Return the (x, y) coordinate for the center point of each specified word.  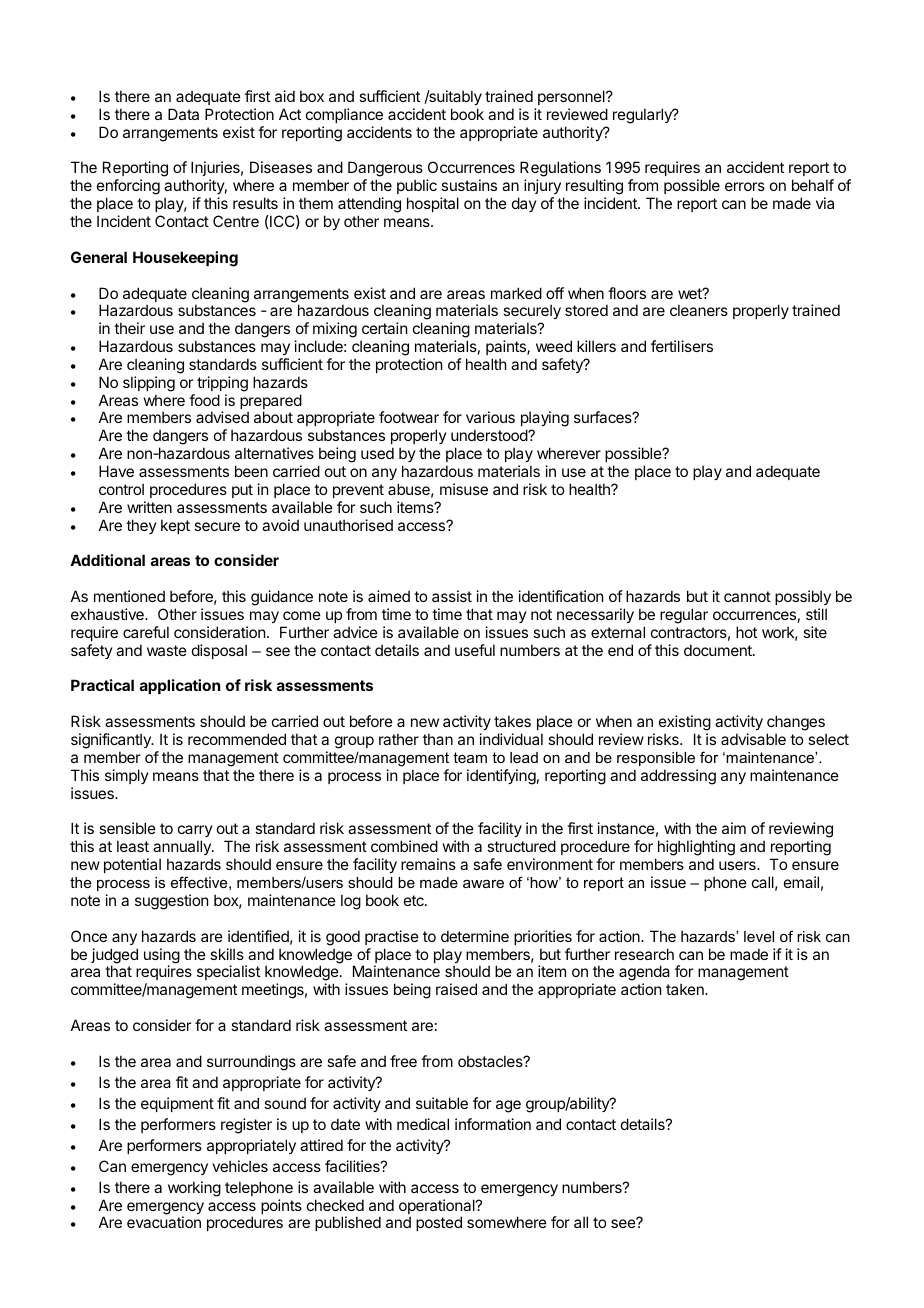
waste (167, 650)
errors (745, 186)
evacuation (164, 1222)
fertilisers (682, 346)
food (204, 400)
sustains (469, 185)
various (490, 417)
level (759, 936)
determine (475, 936)
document (719, 650)
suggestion (171, 902)
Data (183, 114)
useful (475, 650)
